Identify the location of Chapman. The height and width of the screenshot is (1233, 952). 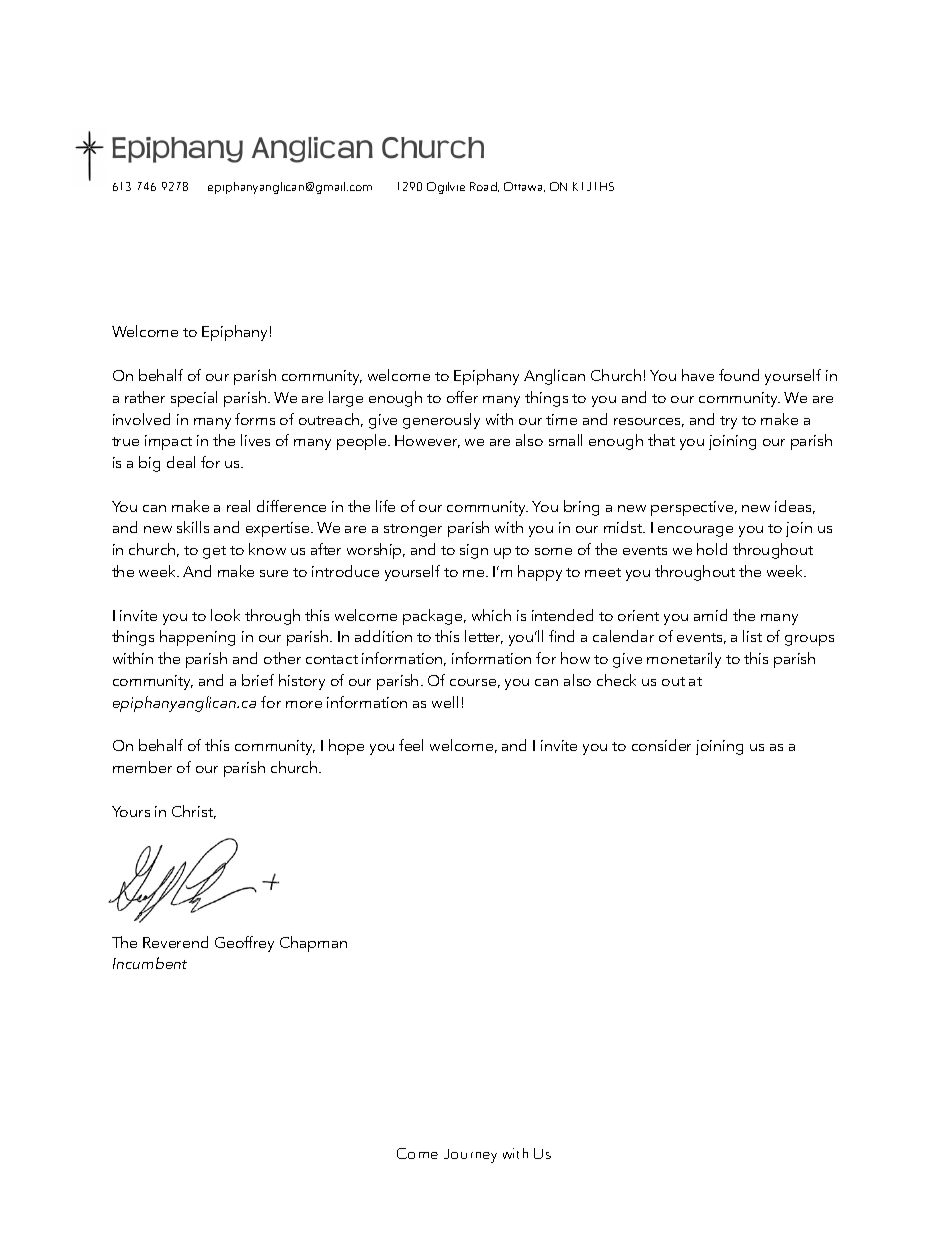
(313, 944).
